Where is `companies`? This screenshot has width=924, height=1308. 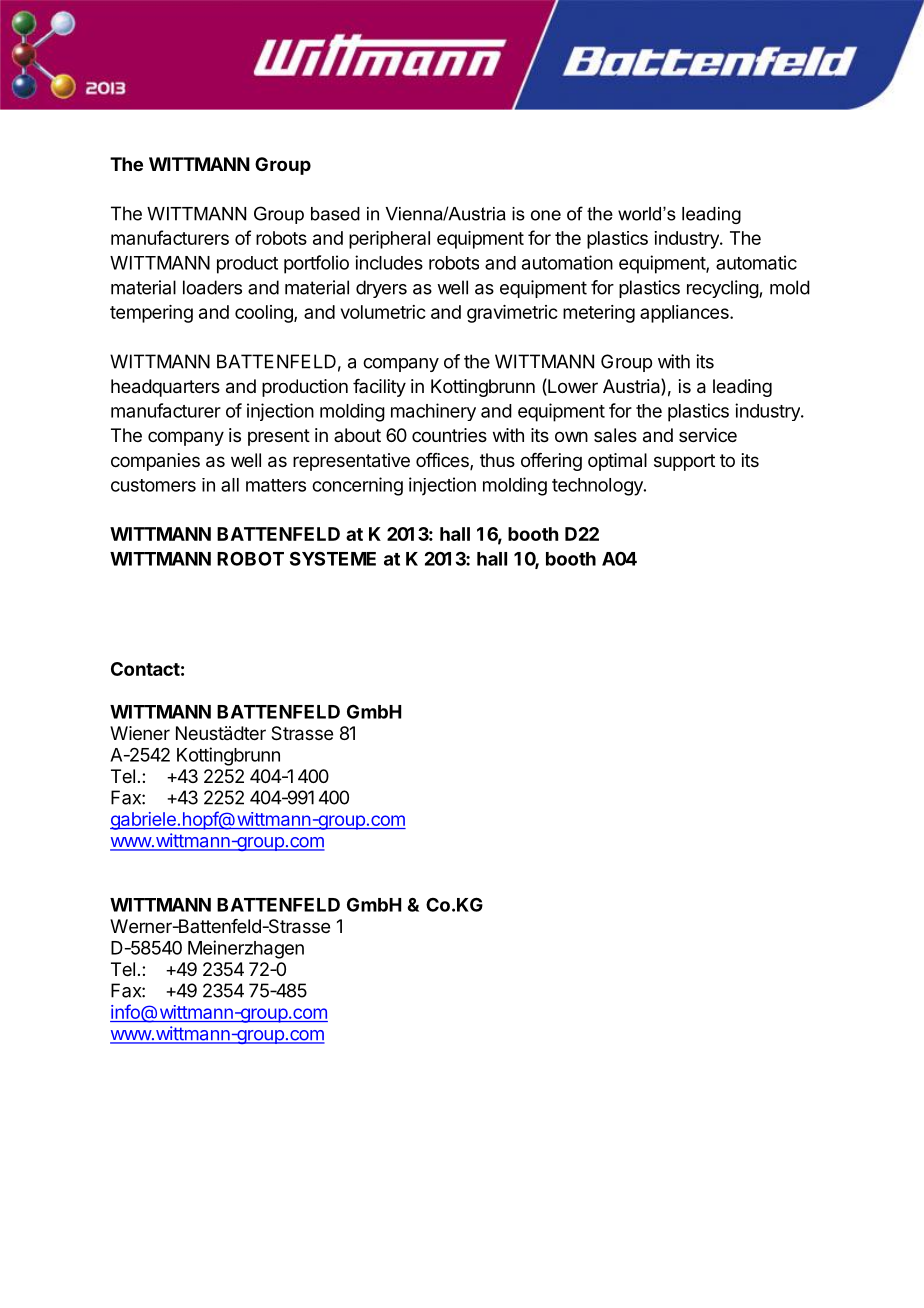
companies is located at coordinates (155, 462).
